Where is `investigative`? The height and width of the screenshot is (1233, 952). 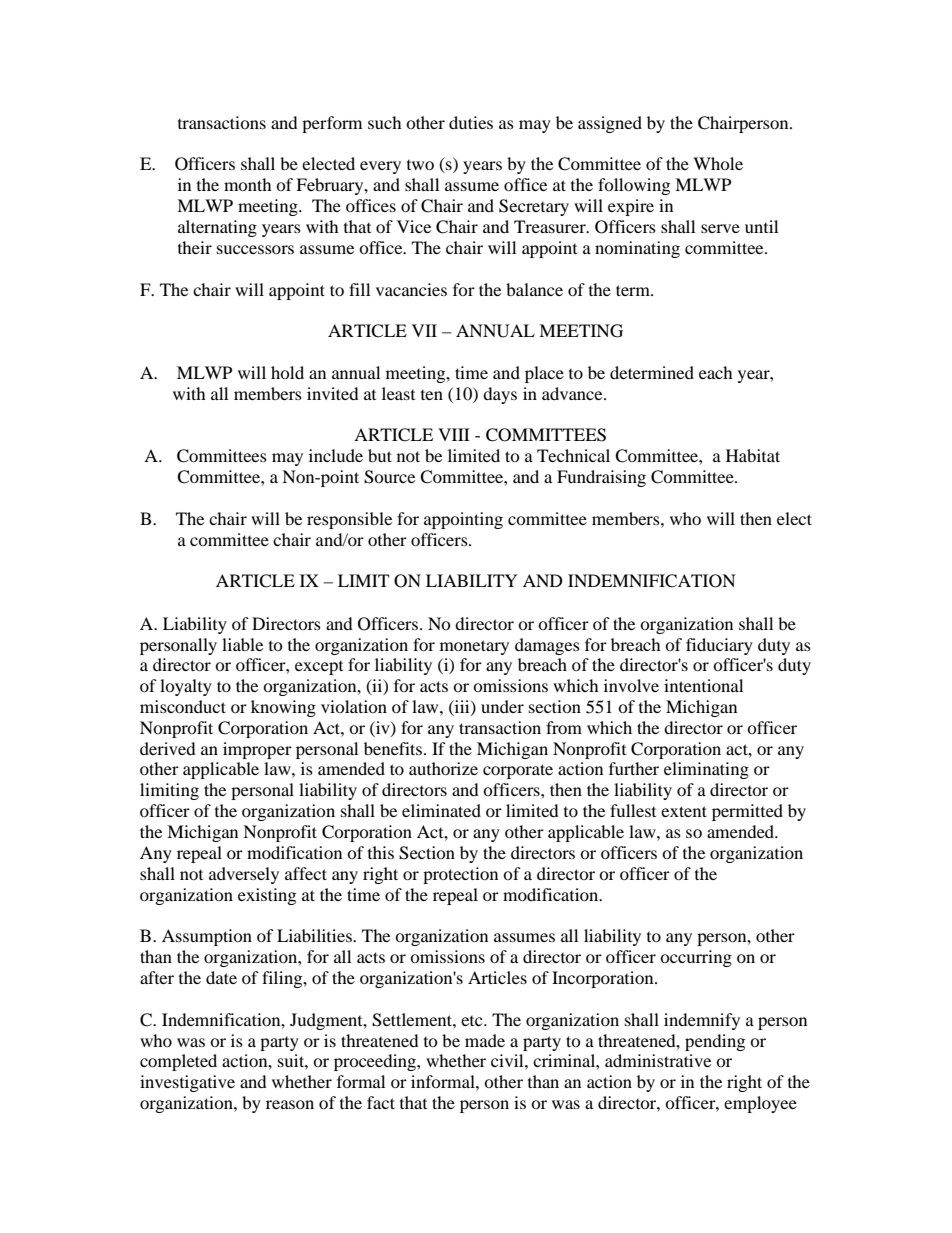
investigative is located at coordinates (187, 1083).
